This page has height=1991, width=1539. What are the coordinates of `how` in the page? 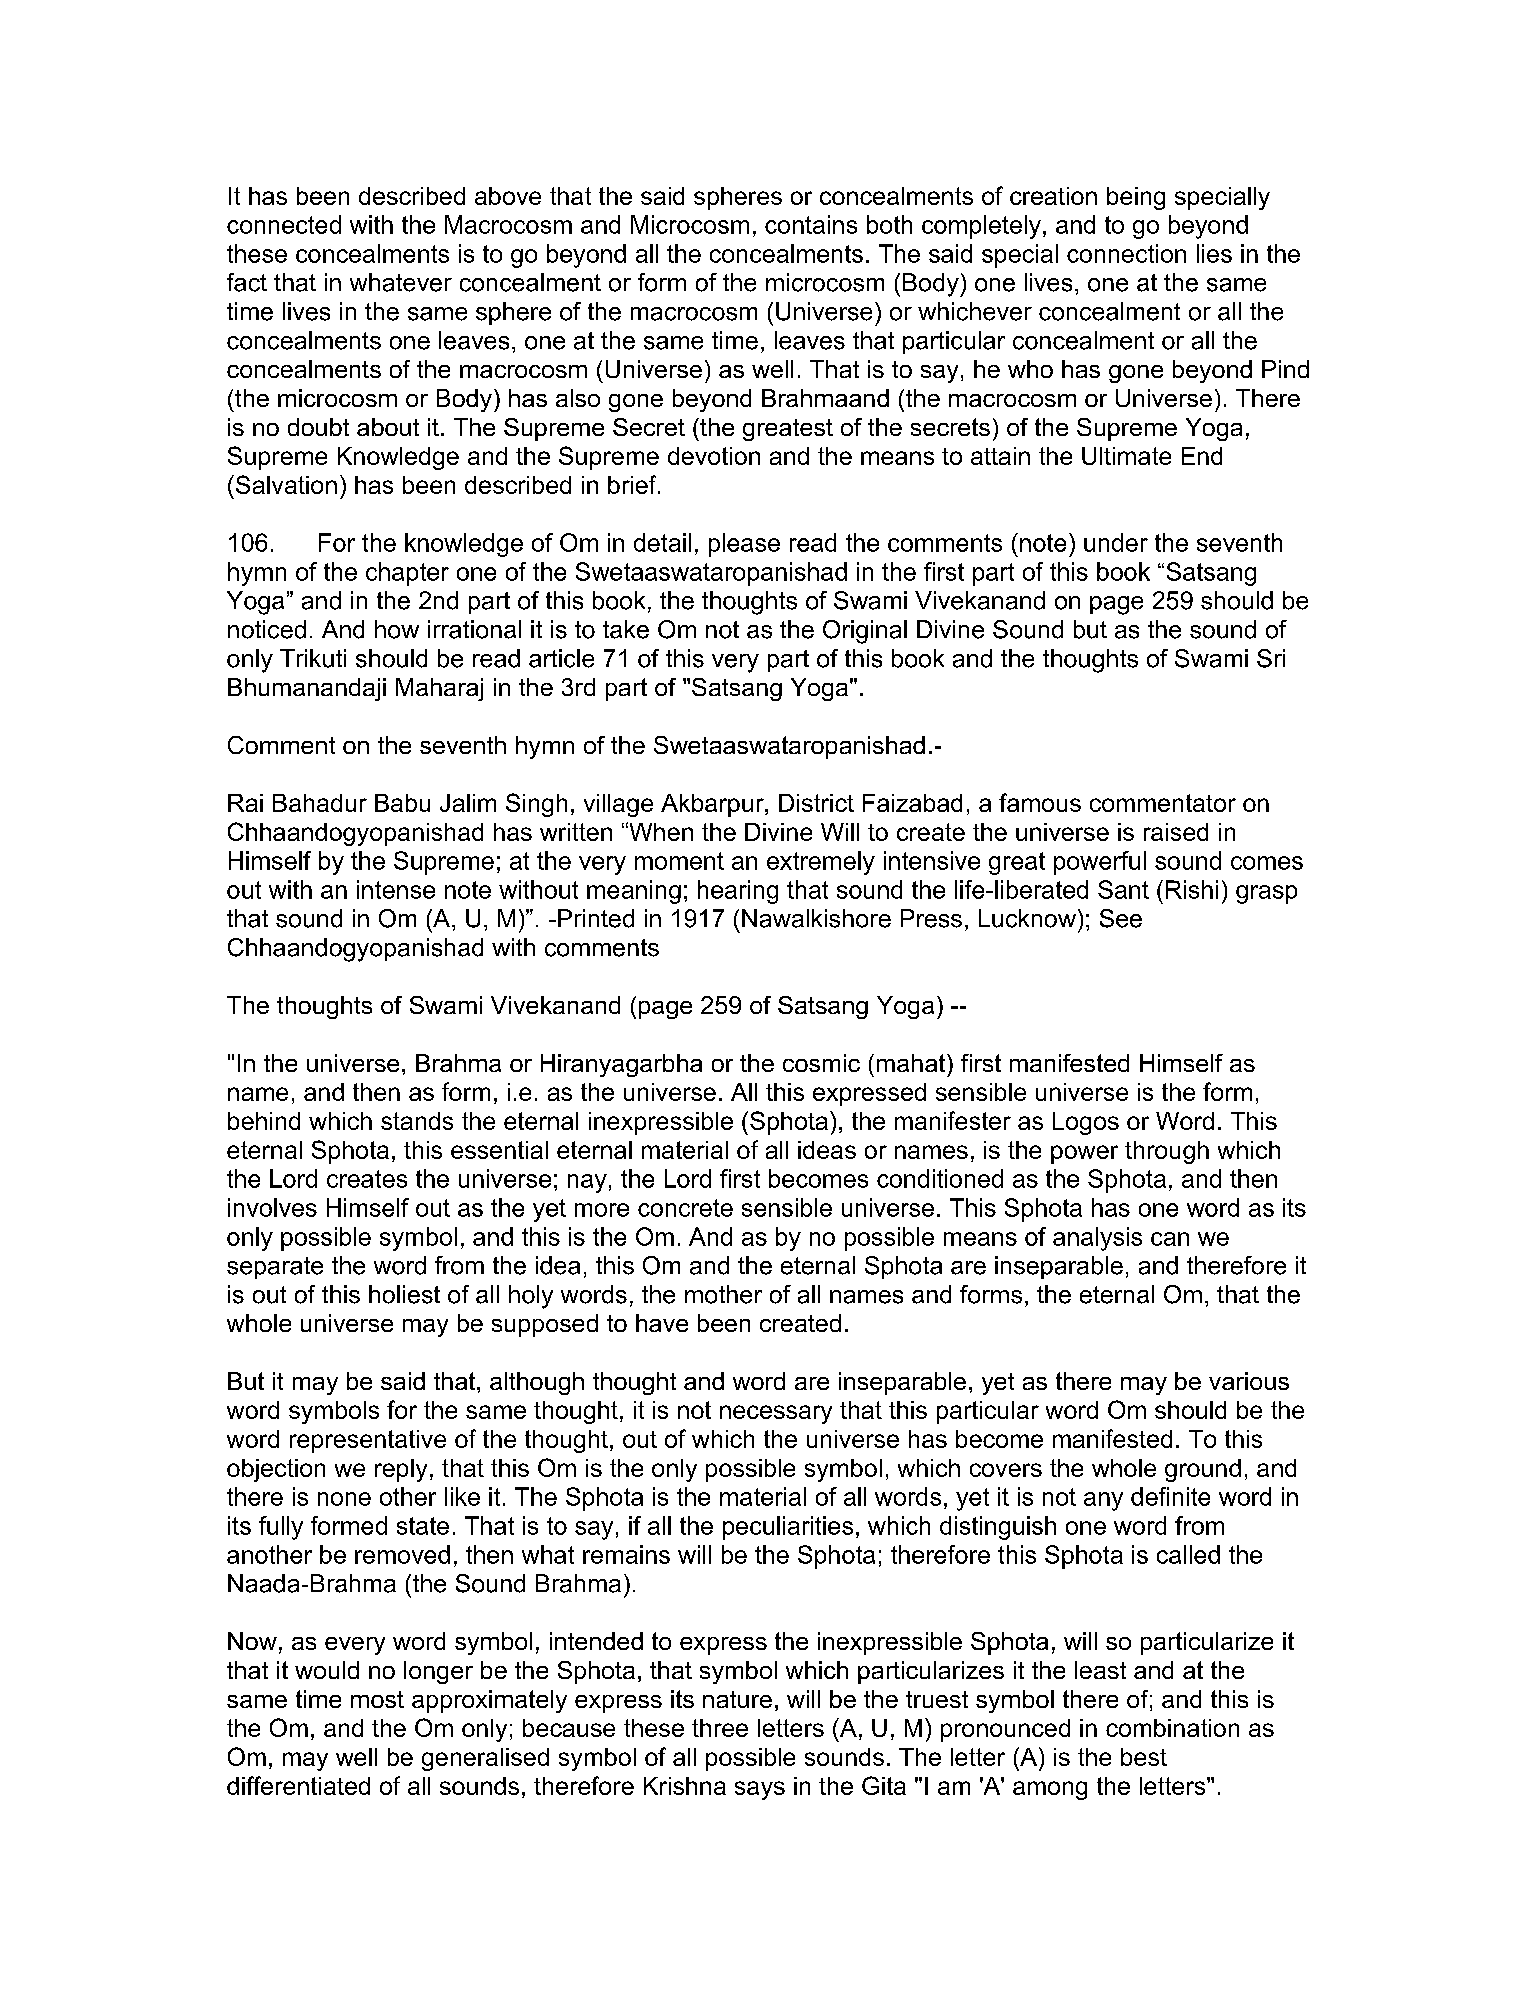 It's located at (397, 629).
